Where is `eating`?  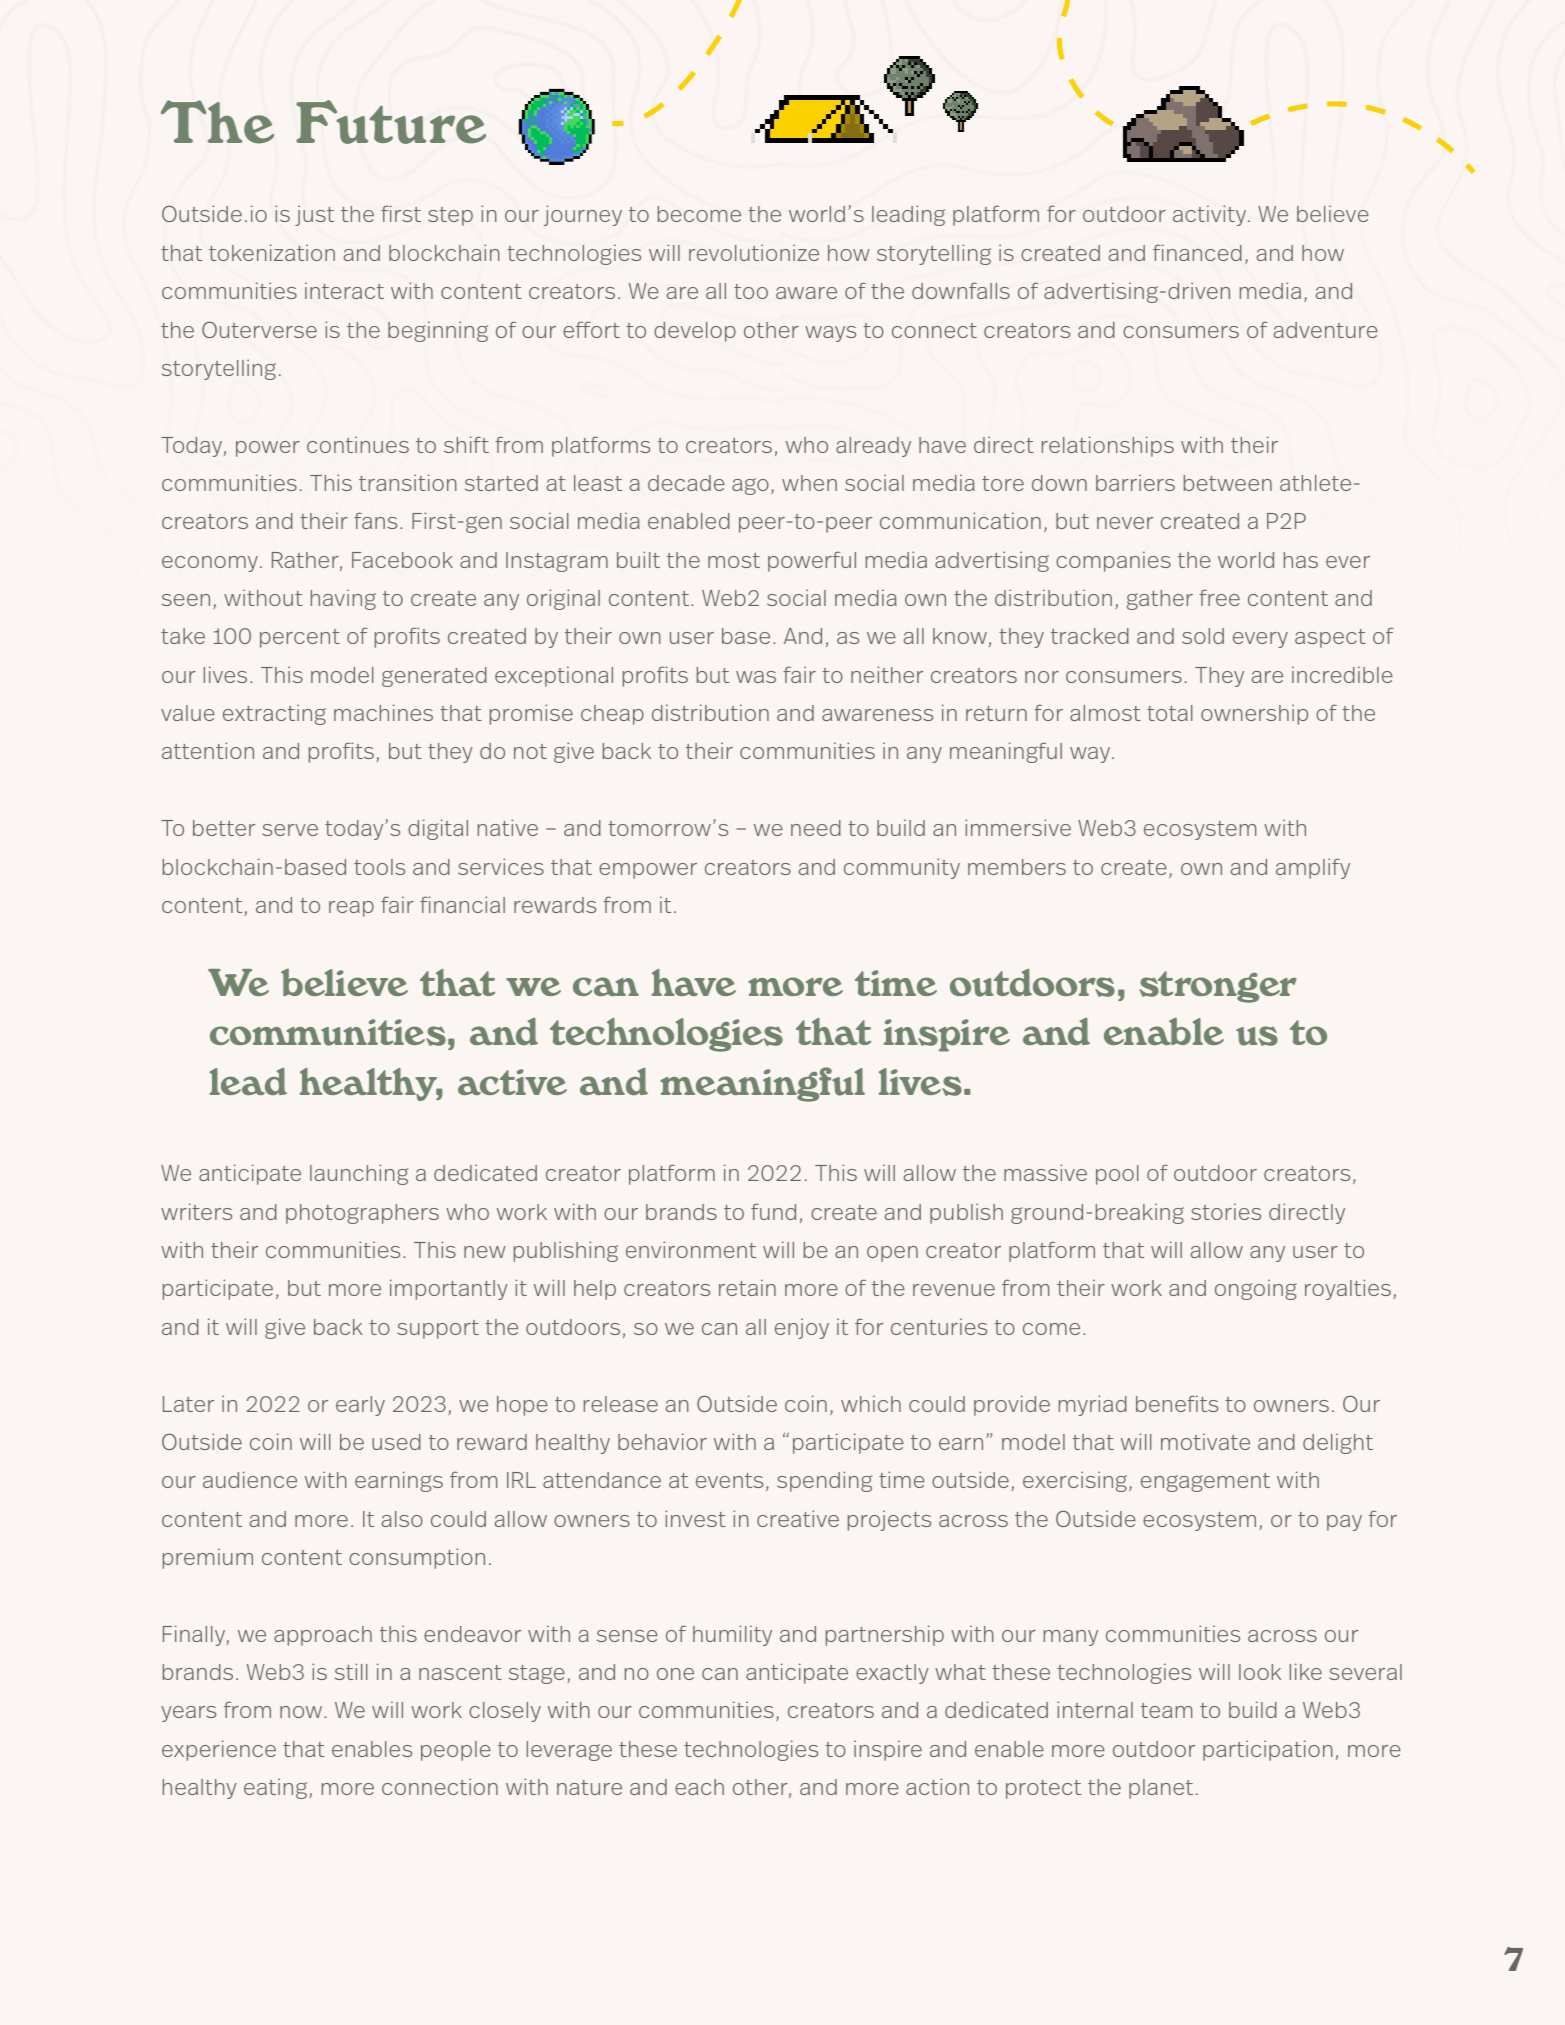
eating is located at coordinates (275, 1788).
